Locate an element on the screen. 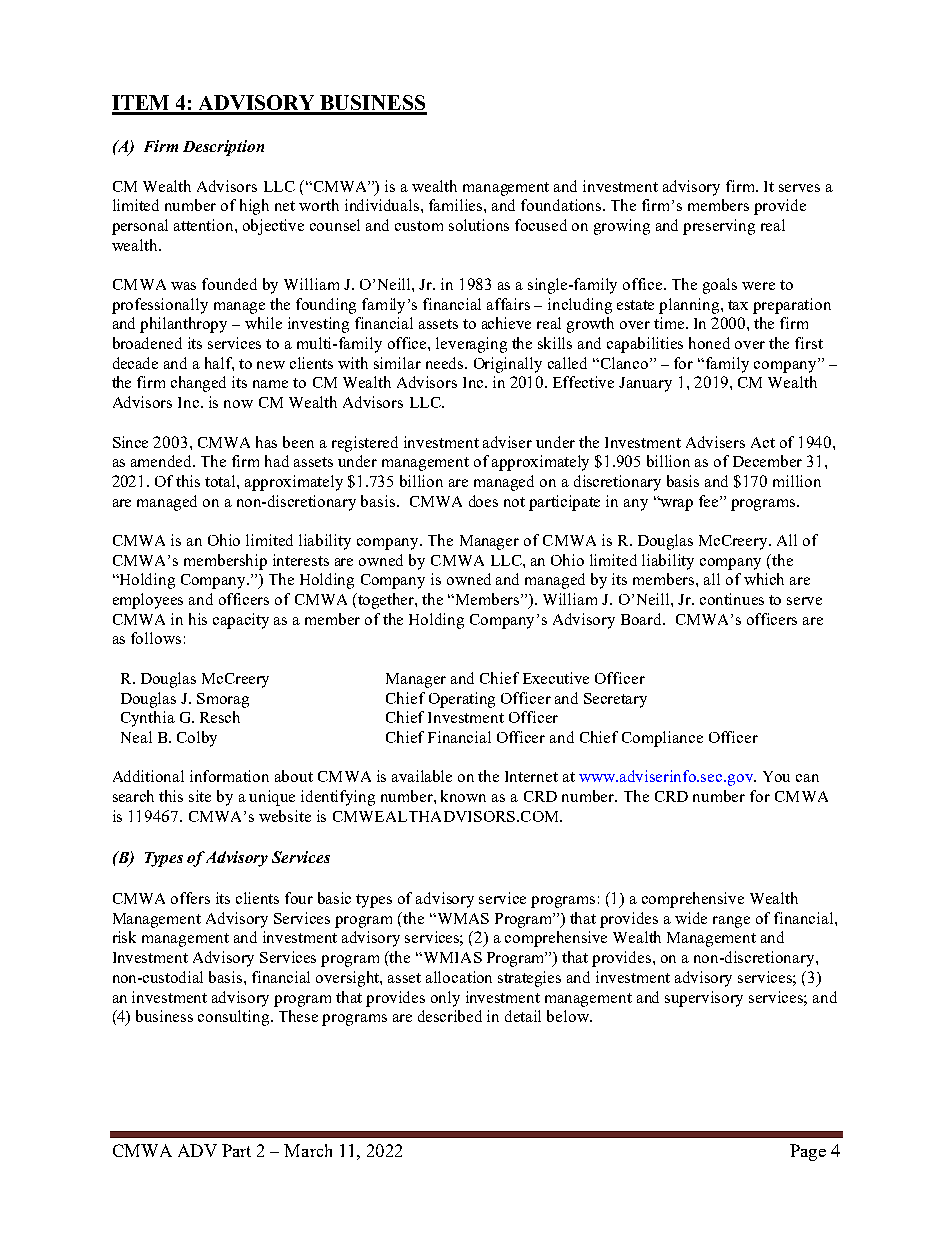 The width and height of the screenshot is (952, 1233). Description is located at coordinates (223, 148).
